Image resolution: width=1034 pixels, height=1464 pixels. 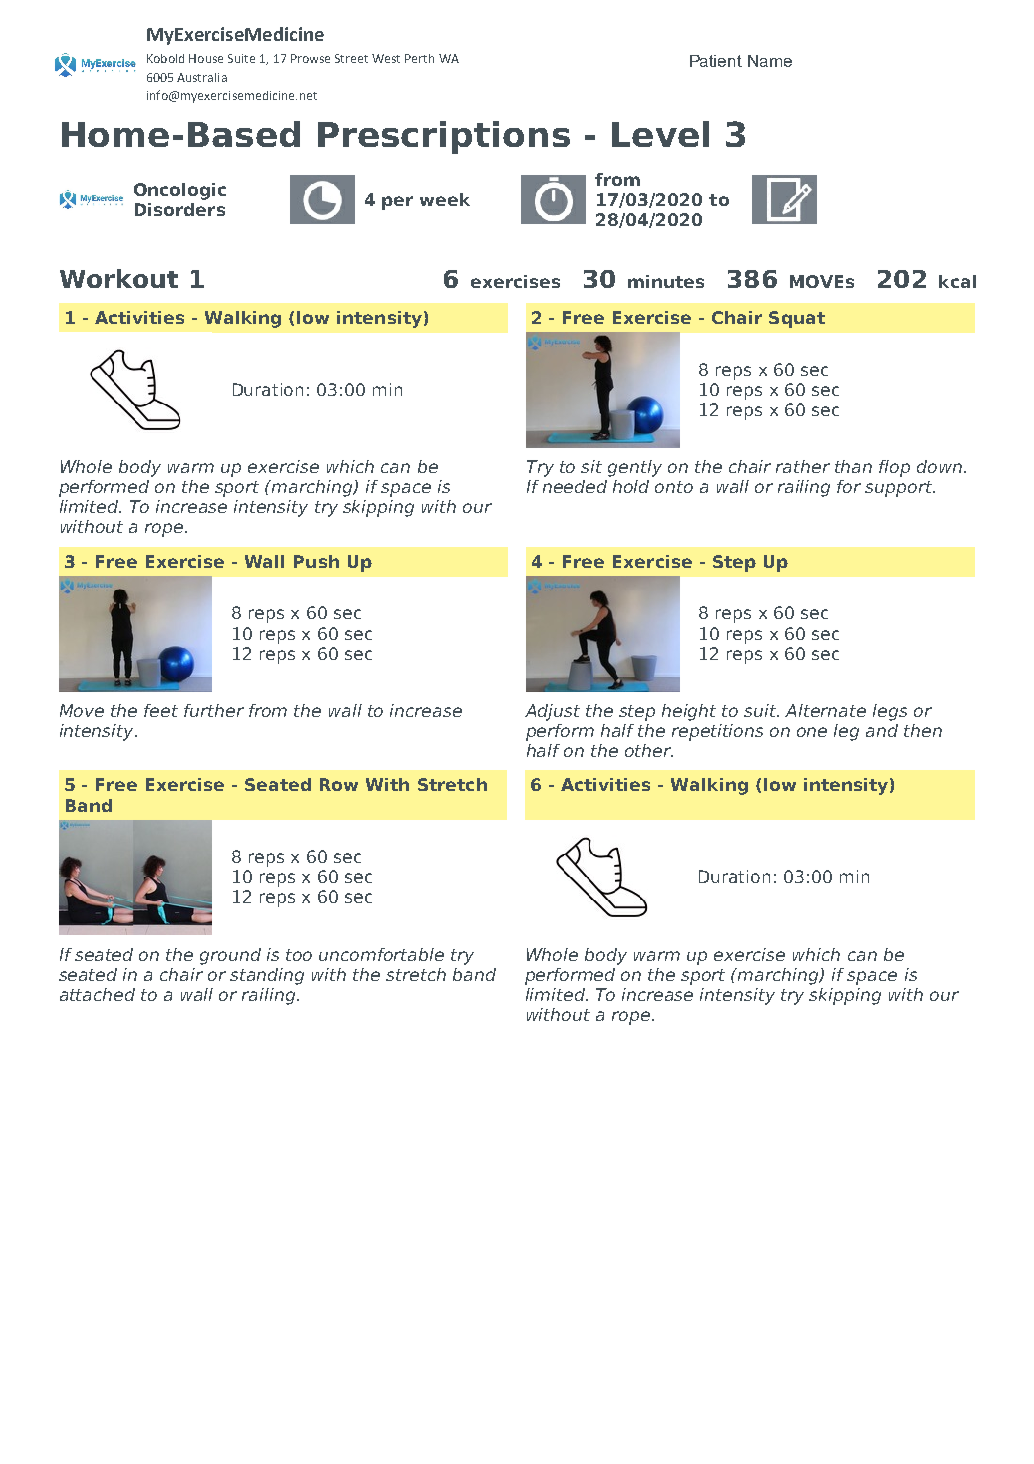 What do you see at coordinates (900, 489) in the screenshot?
I see `support` at bounding box center [900, 489].
